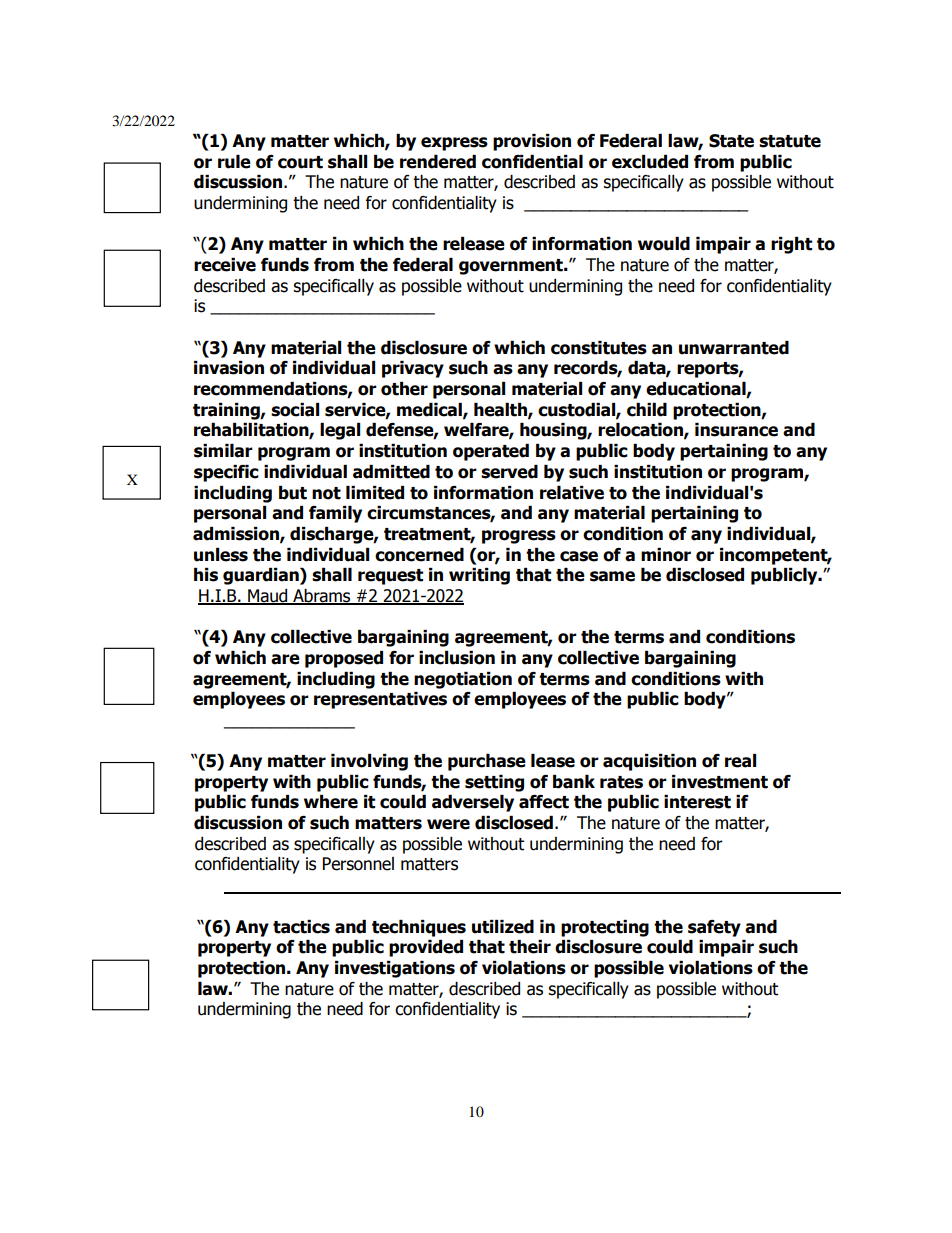 Image resolution: width=952 pixels, height=1233 pixels. I want to click on operated, so click(491, 452).
